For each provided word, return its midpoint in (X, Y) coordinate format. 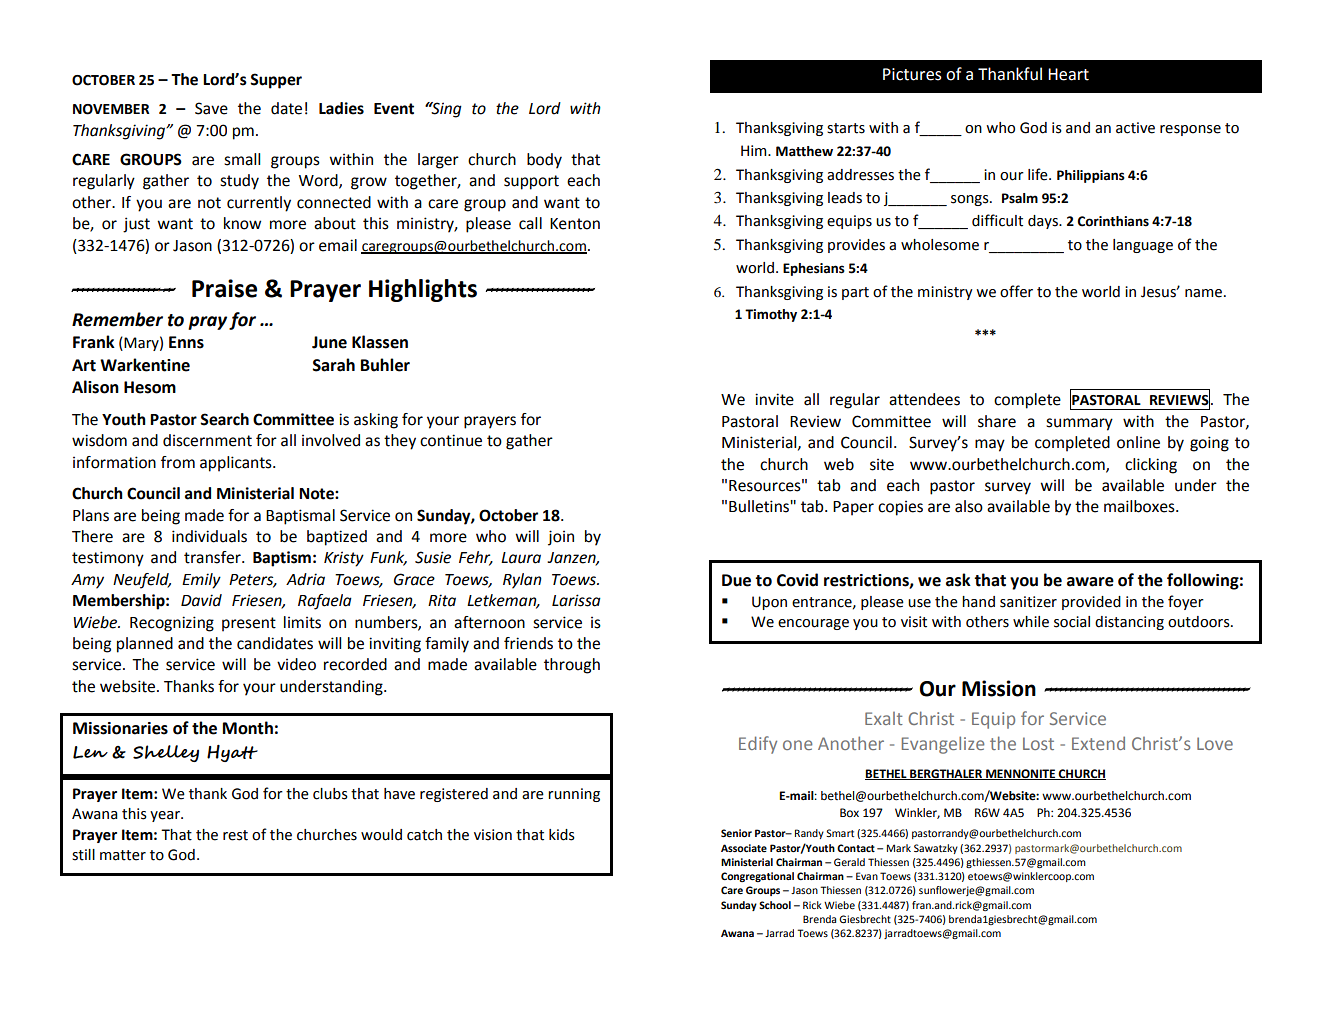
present (249, 624)
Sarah (333, 365)
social (1072, 622)
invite (774, 399)
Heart (1068, 74)
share (997, 421)
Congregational (757, 877)
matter (123, 855)
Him (755, 150)
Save (211, 108)
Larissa (576, 600)
